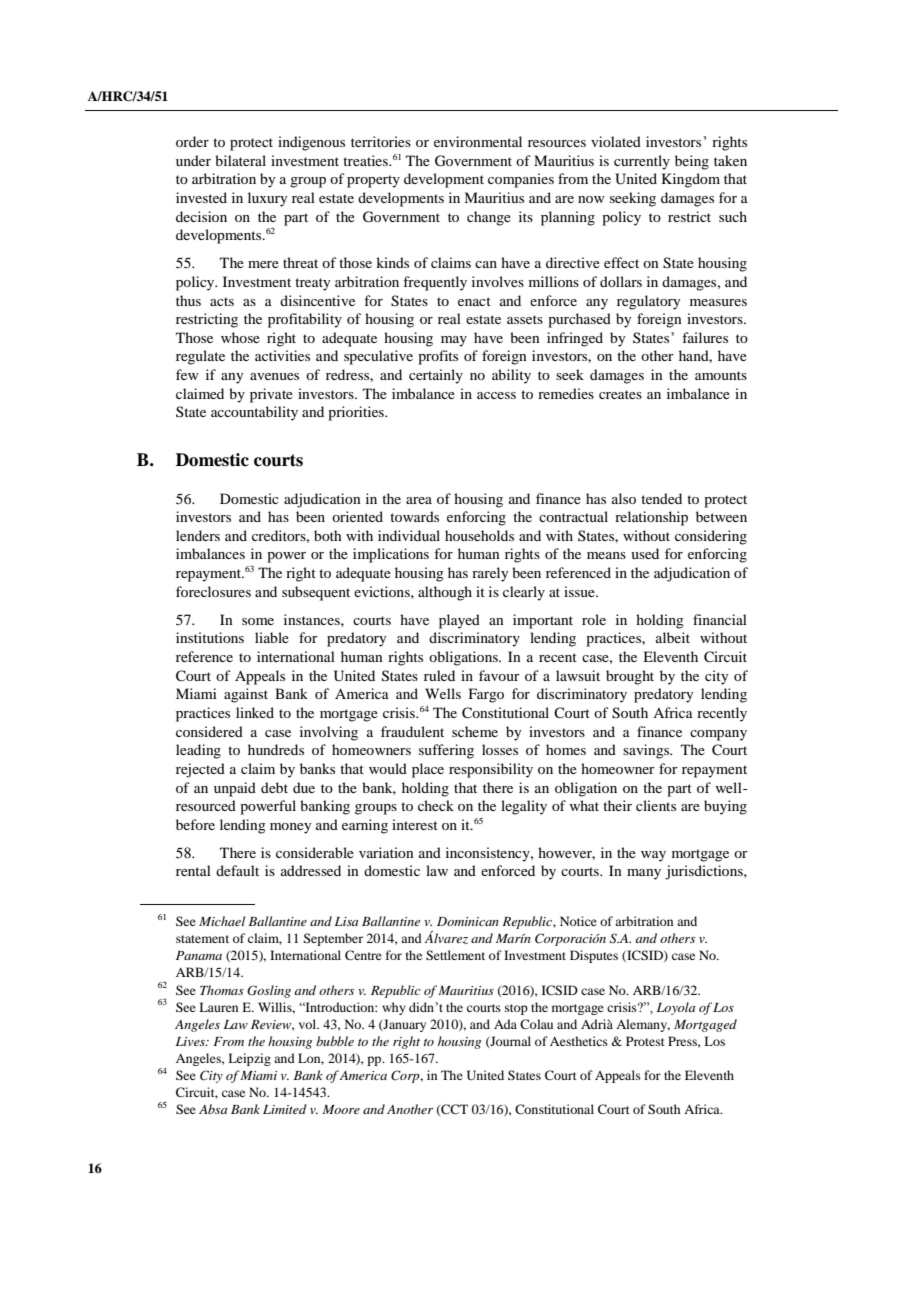  What do you see at coordinates (415, 824) in the document?
I see `interest` at bounding box center [415, 824].
